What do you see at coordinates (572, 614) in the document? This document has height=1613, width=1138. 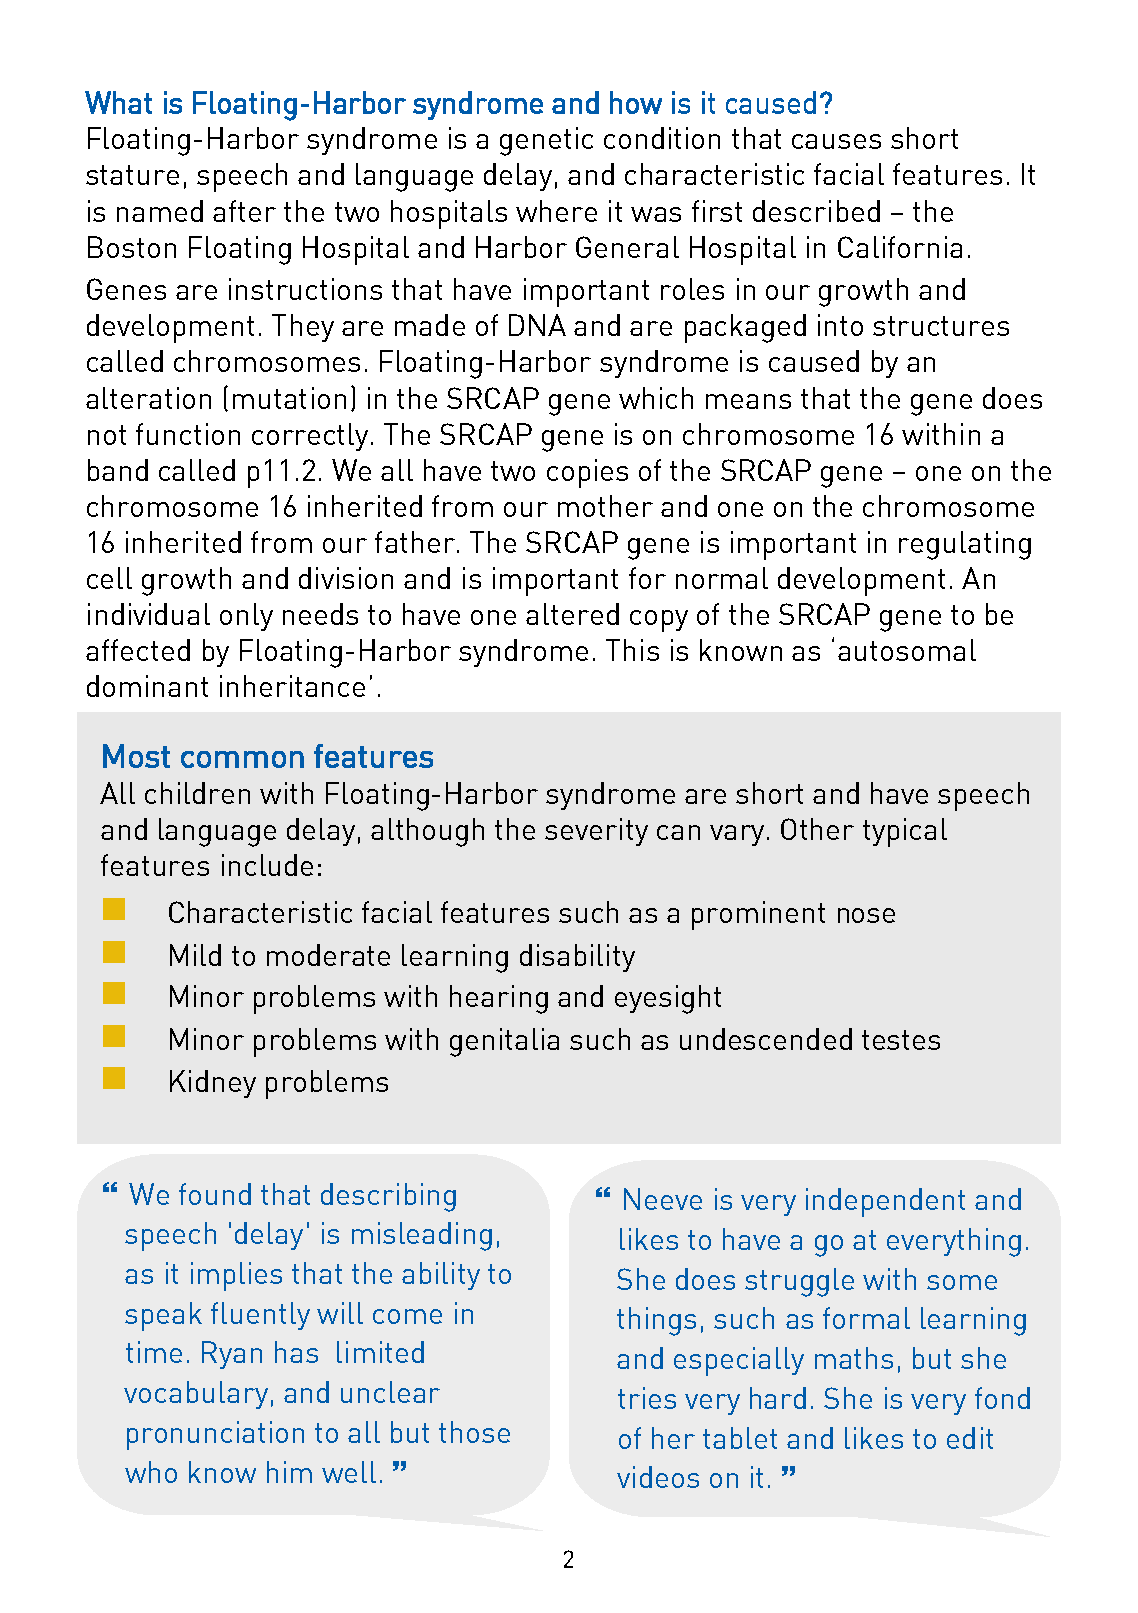 I see `altered` at bounding box center [572, 614].
